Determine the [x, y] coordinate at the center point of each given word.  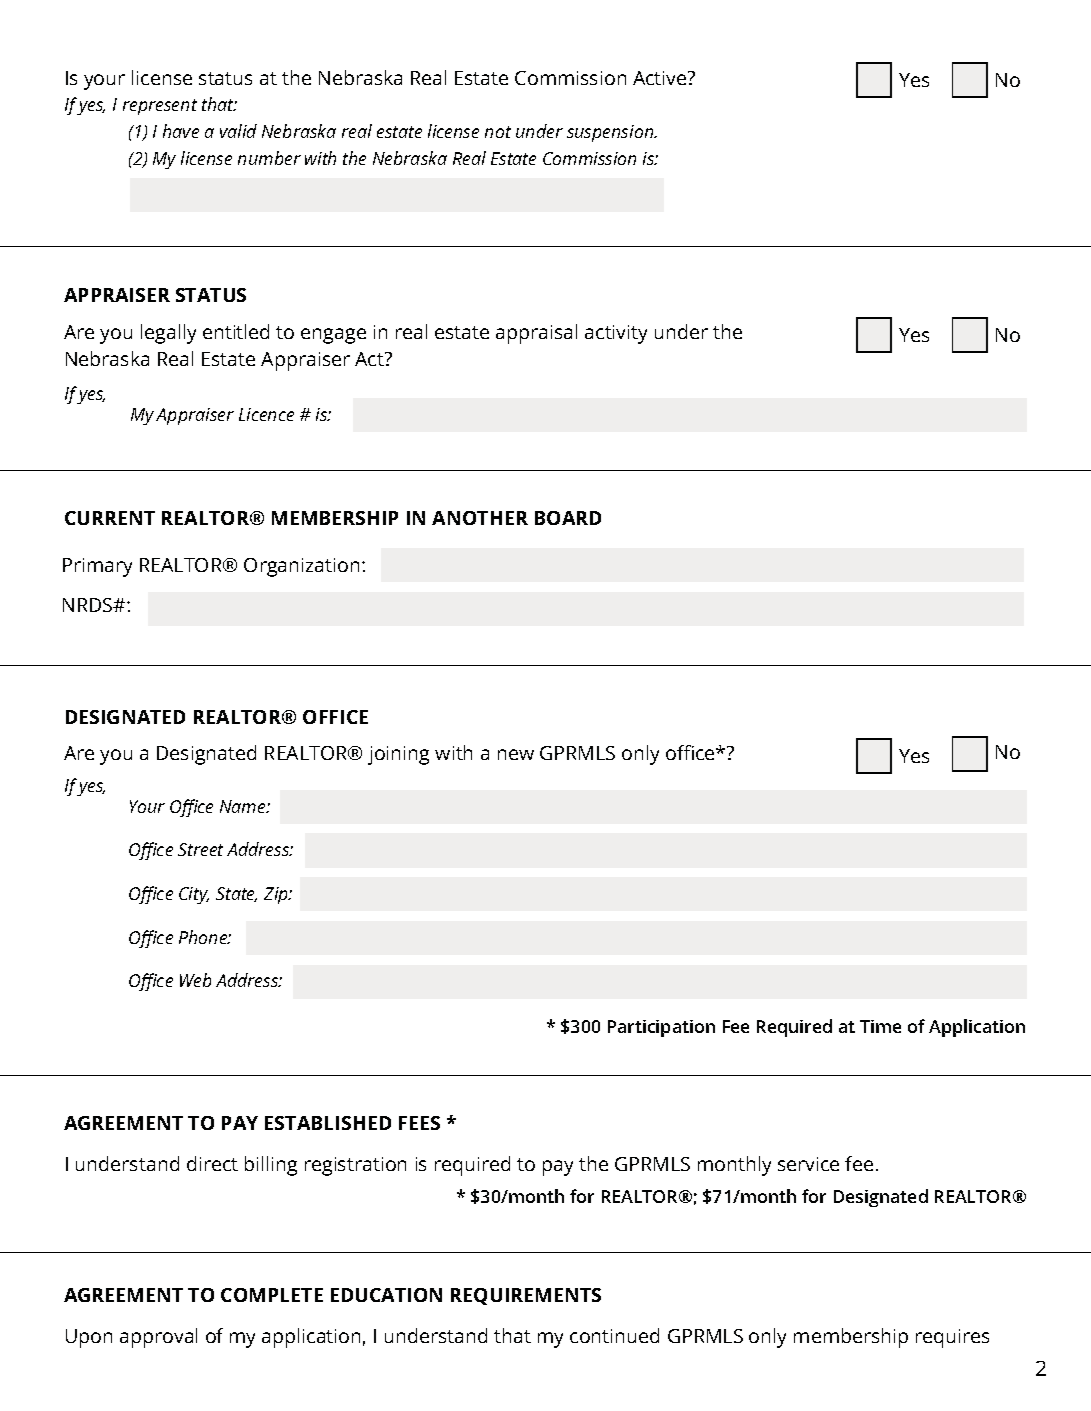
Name [244, 806]
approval [158, 1338]
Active [661, 78]
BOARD [568, 518]
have [181, 131]
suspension [611, 133]
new [516, 754]
